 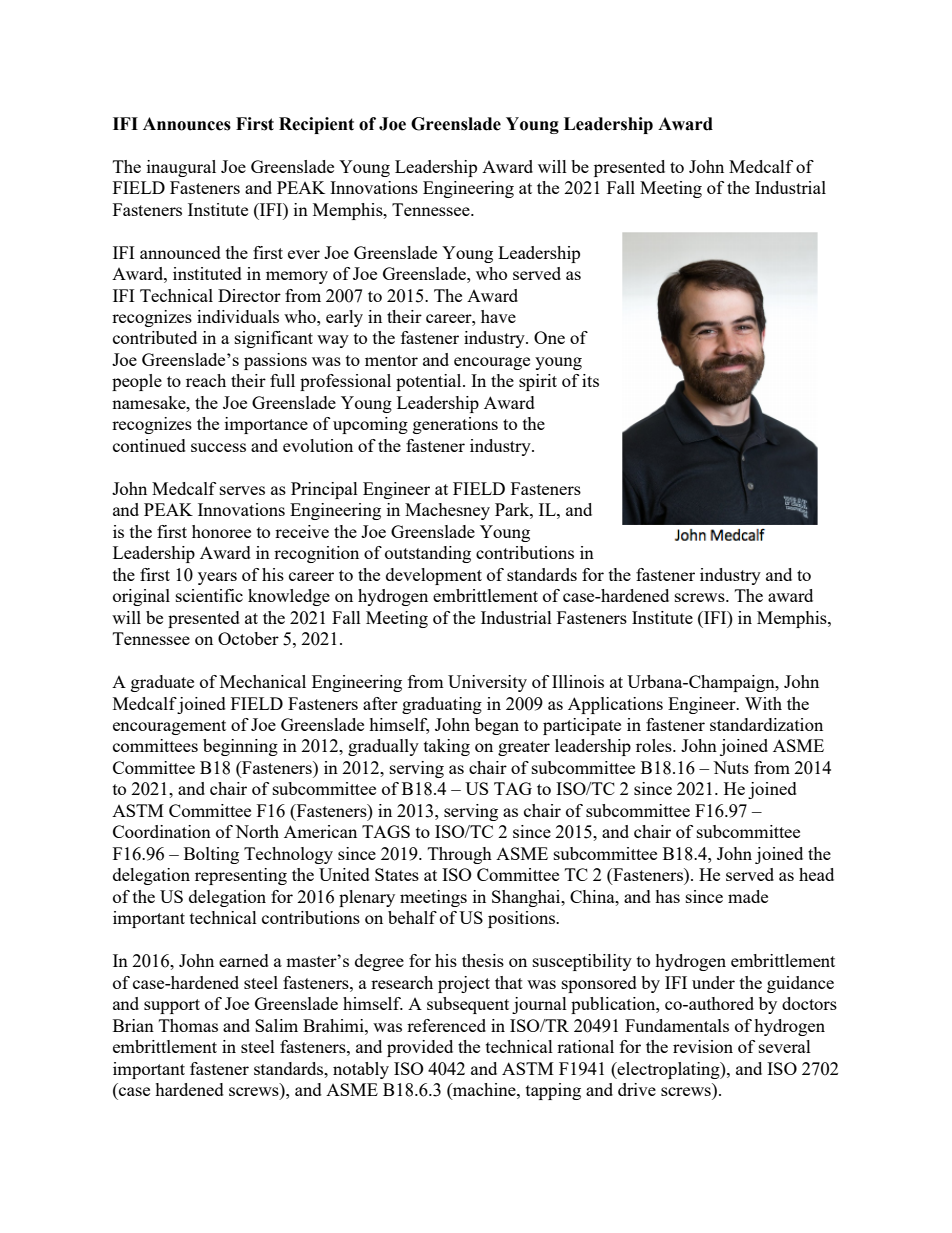 What do you see at coordinates (316, 125) in the screenshot?
I see `Recipient` at bounding box center [316, 125].
